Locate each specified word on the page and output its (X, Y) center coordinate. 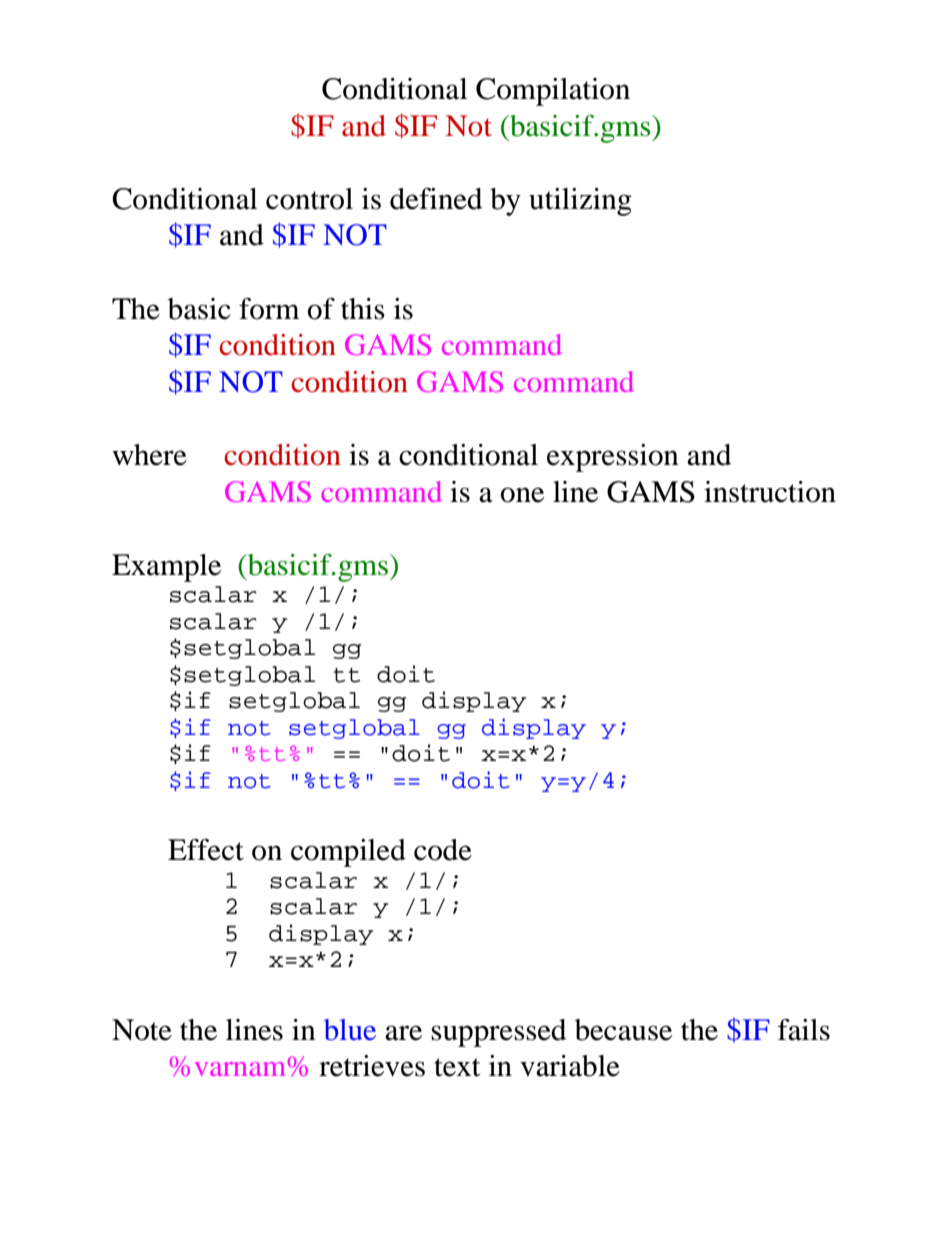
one (522, 495)
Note (142, 1030)
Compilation (553, 92)
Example (166, 568)
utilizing (580, 202)
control (309, 199)
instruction (770, 492)
